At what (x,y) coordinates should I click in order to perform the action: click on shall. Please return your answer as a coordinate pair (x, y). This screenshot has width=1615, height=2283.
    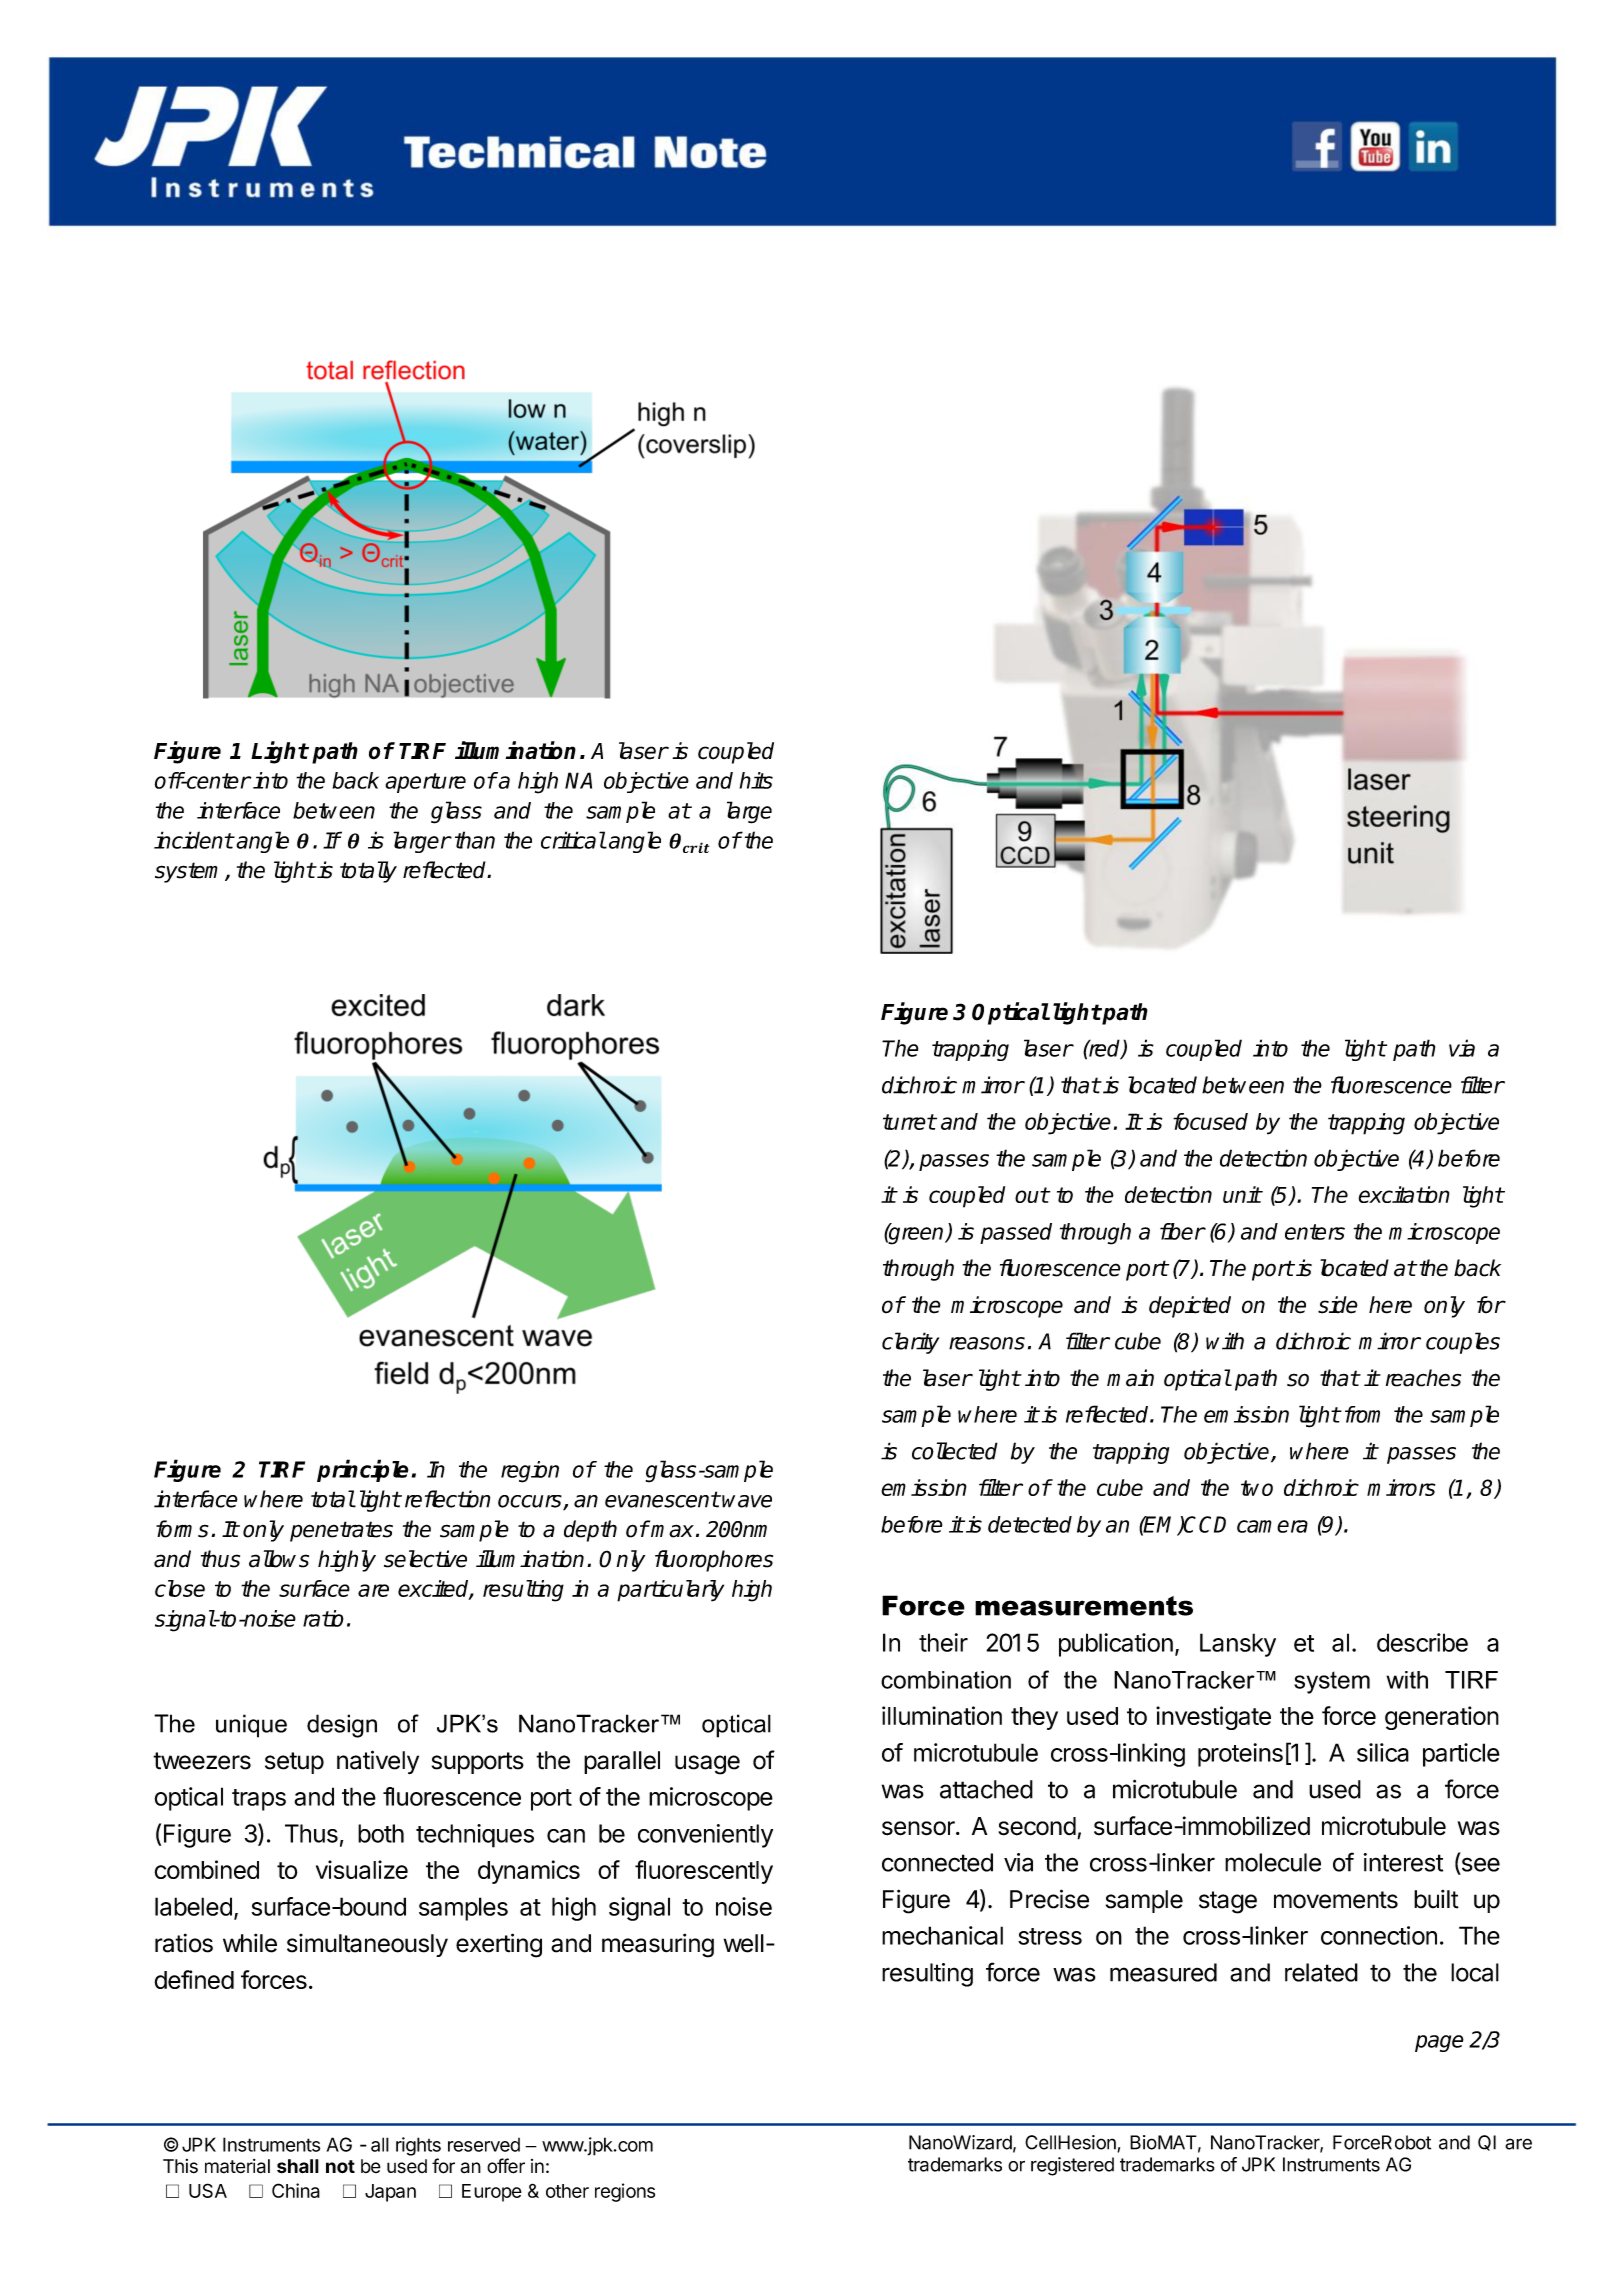
    Looking at the image, I should click on (298, 2166).
